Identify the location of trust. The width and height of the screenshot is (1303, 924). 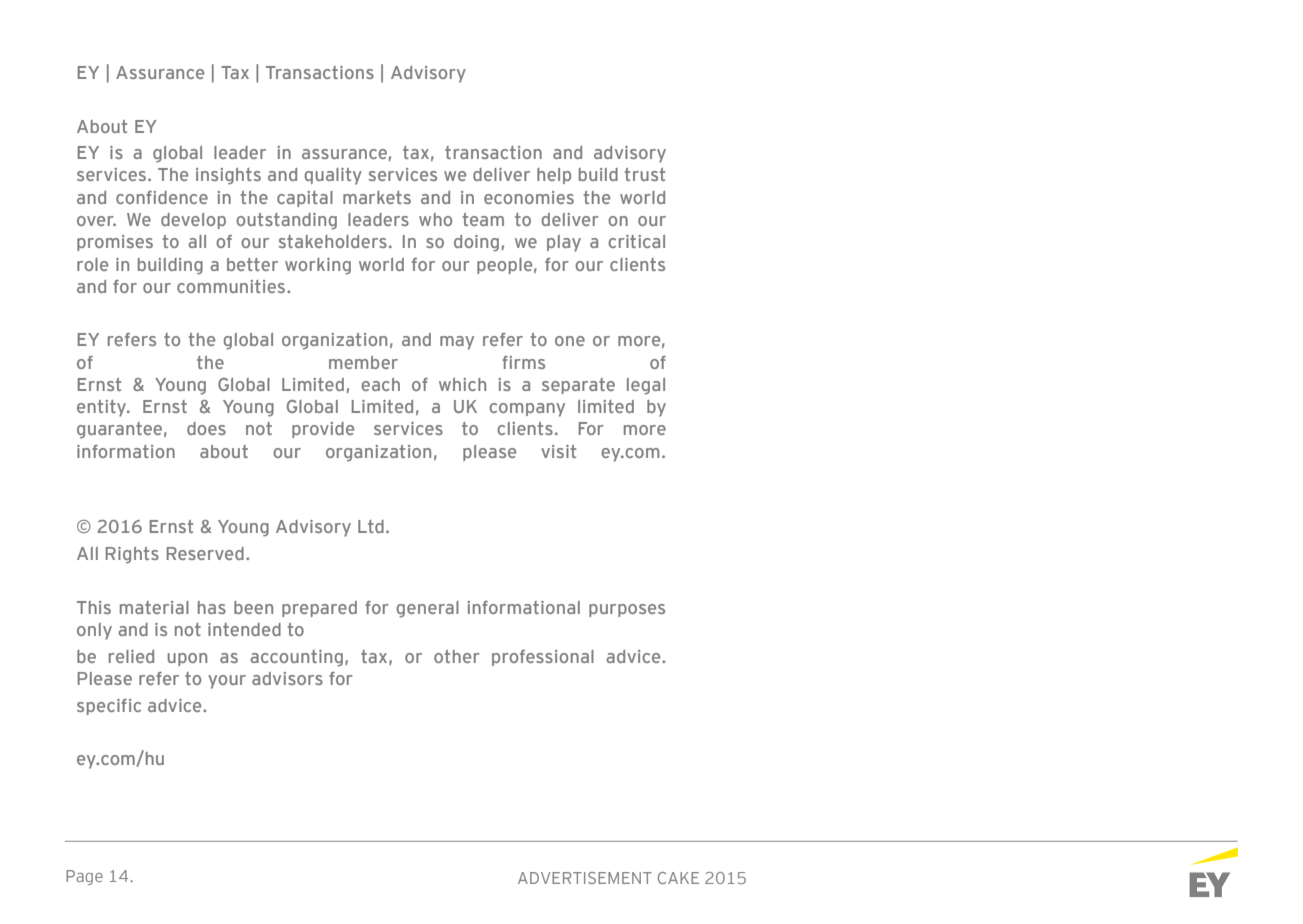
(644, 174).
